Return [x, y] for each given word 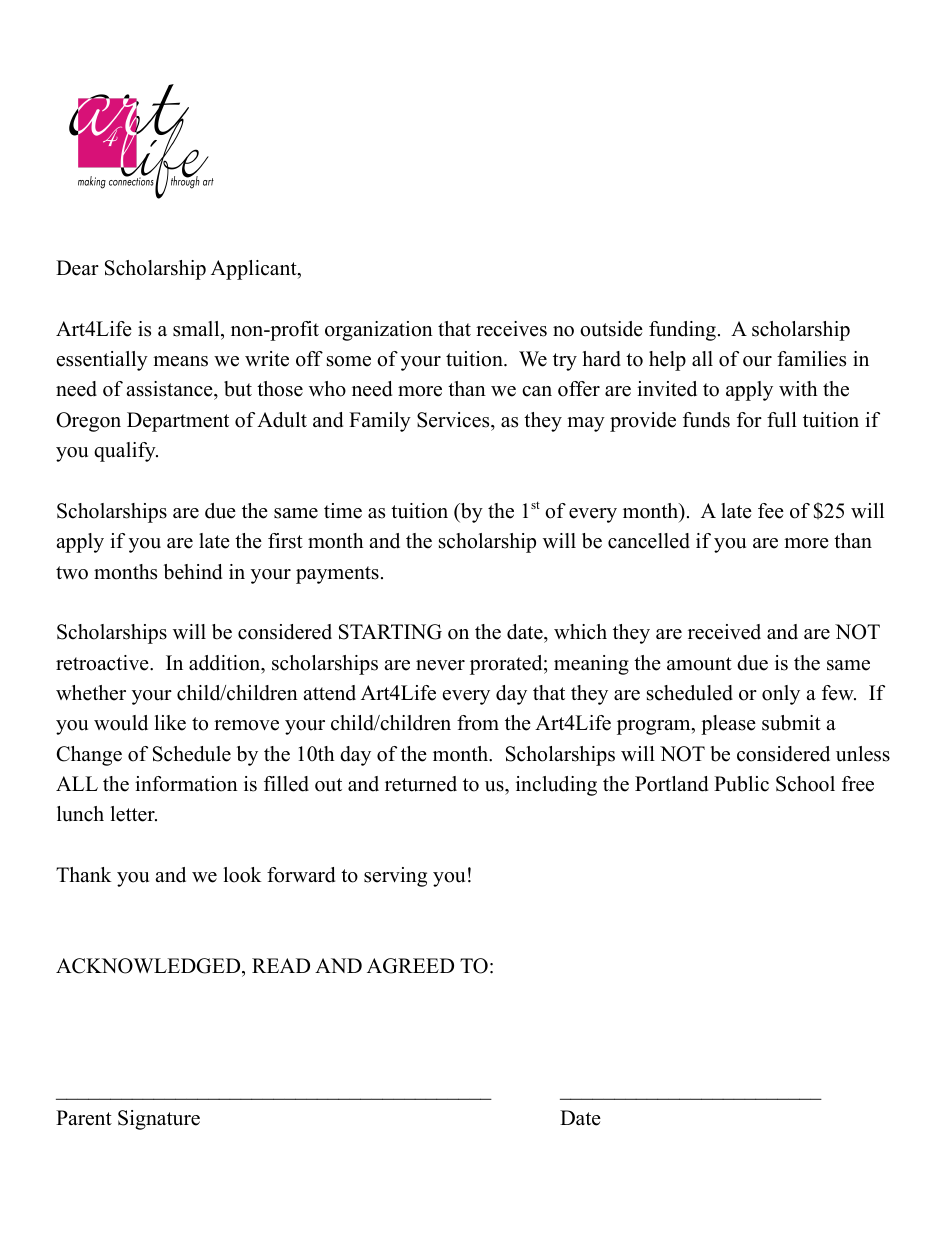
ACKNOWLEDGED [149, 966]
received [724, 632]
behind [193, 572]
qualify [126, 452]
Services [454, 420]
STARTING [390, 632]
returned [421, 784]
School [805, 784]
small [197, 329]
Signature [159, 1120]
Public [741, 784]
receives [511, 329]
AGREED [410, 966]
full [782, 420]
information [186, 784]
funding [682, 331]
